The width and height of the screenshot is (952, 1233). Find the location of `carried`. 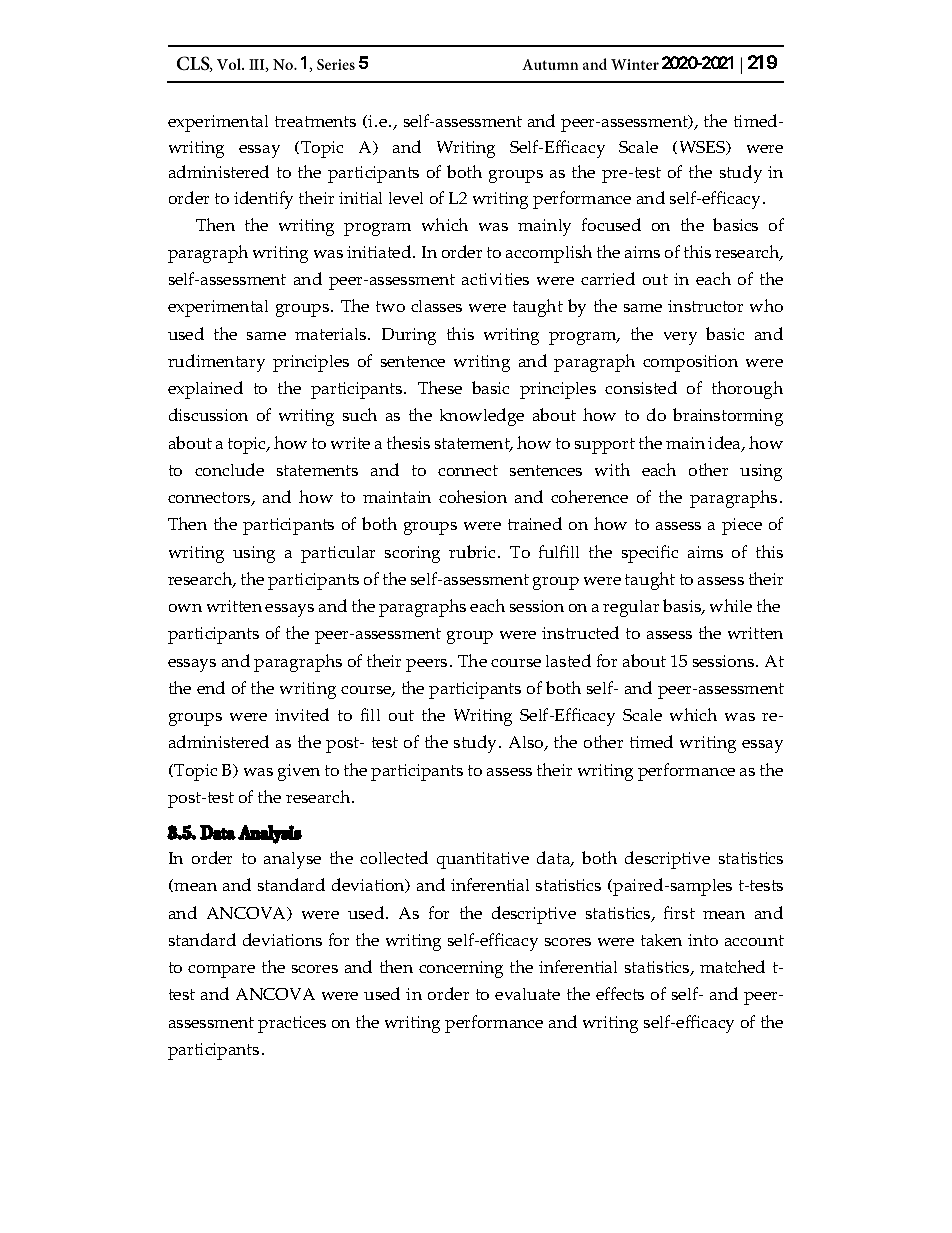

carried is located at coordinates (608, 278).
